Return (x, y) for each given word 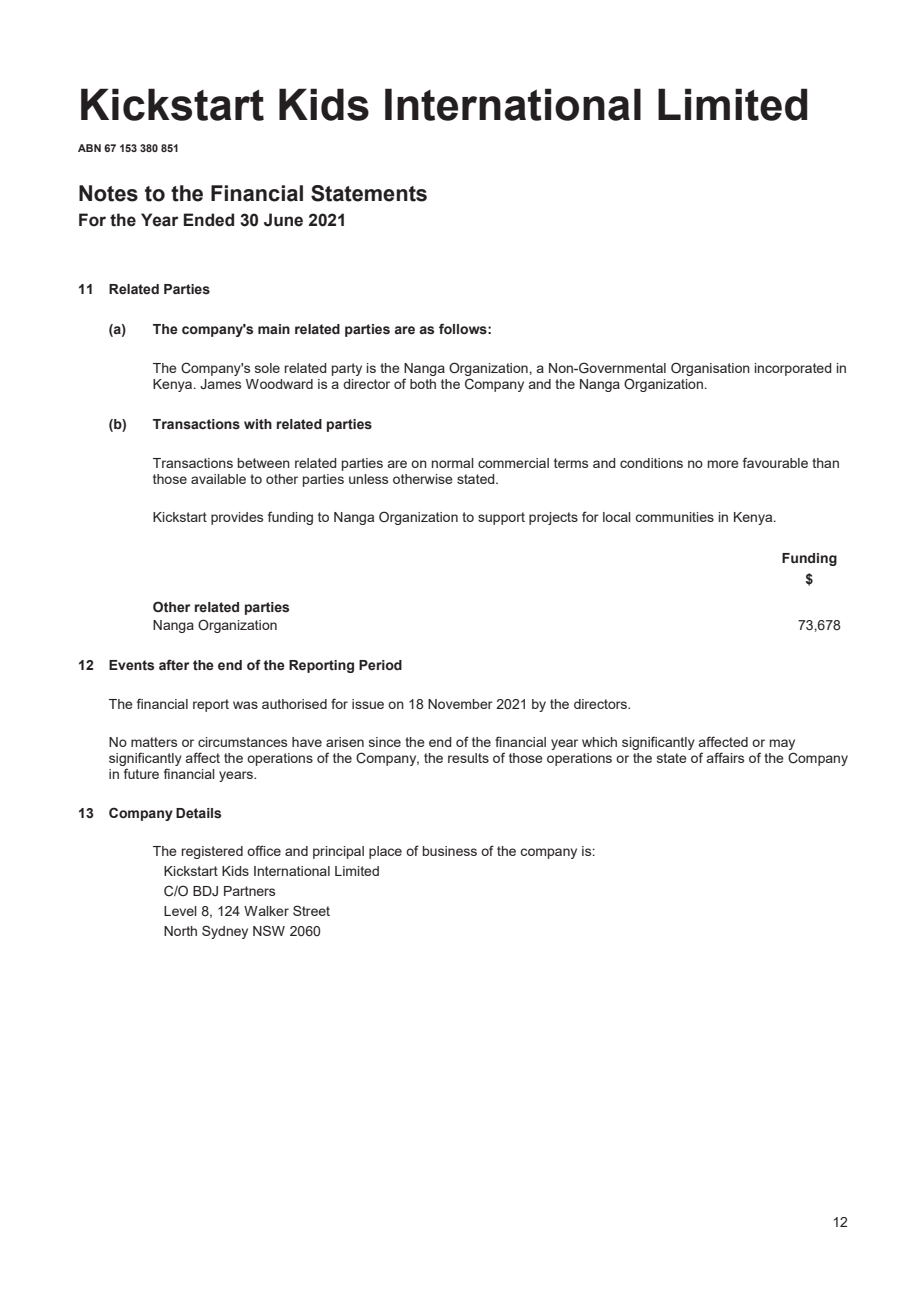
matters (154, 742)
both (423, 384)
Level (180, 911)
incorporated (793, 369)
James (220, 384)
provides (237, 518)
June (283, 220)
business (450, 851)
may (782, 746)
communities (674, 517)
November (460, 704)
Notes (108, 193)
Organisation (710, 369)
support (501, 518)
